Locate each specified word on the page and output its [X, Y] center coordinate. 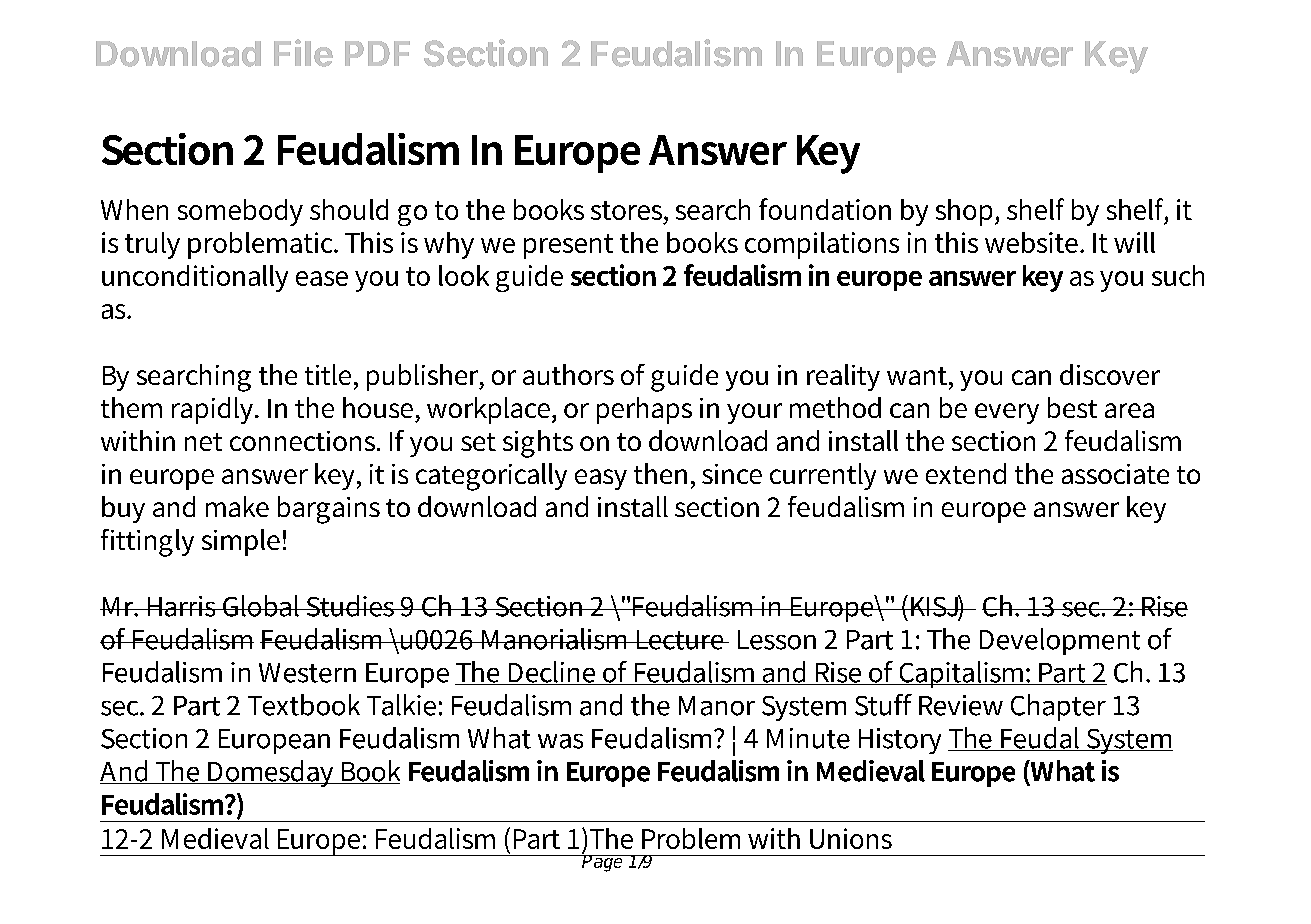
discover [1110, 374]
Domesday [271, 773]
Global [261, 606]
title [328, 374]
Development [1060, 641]
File [303, 53]
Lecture [680, 640]
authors [568, 374]
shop [966, 212]
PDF [377, 53]
